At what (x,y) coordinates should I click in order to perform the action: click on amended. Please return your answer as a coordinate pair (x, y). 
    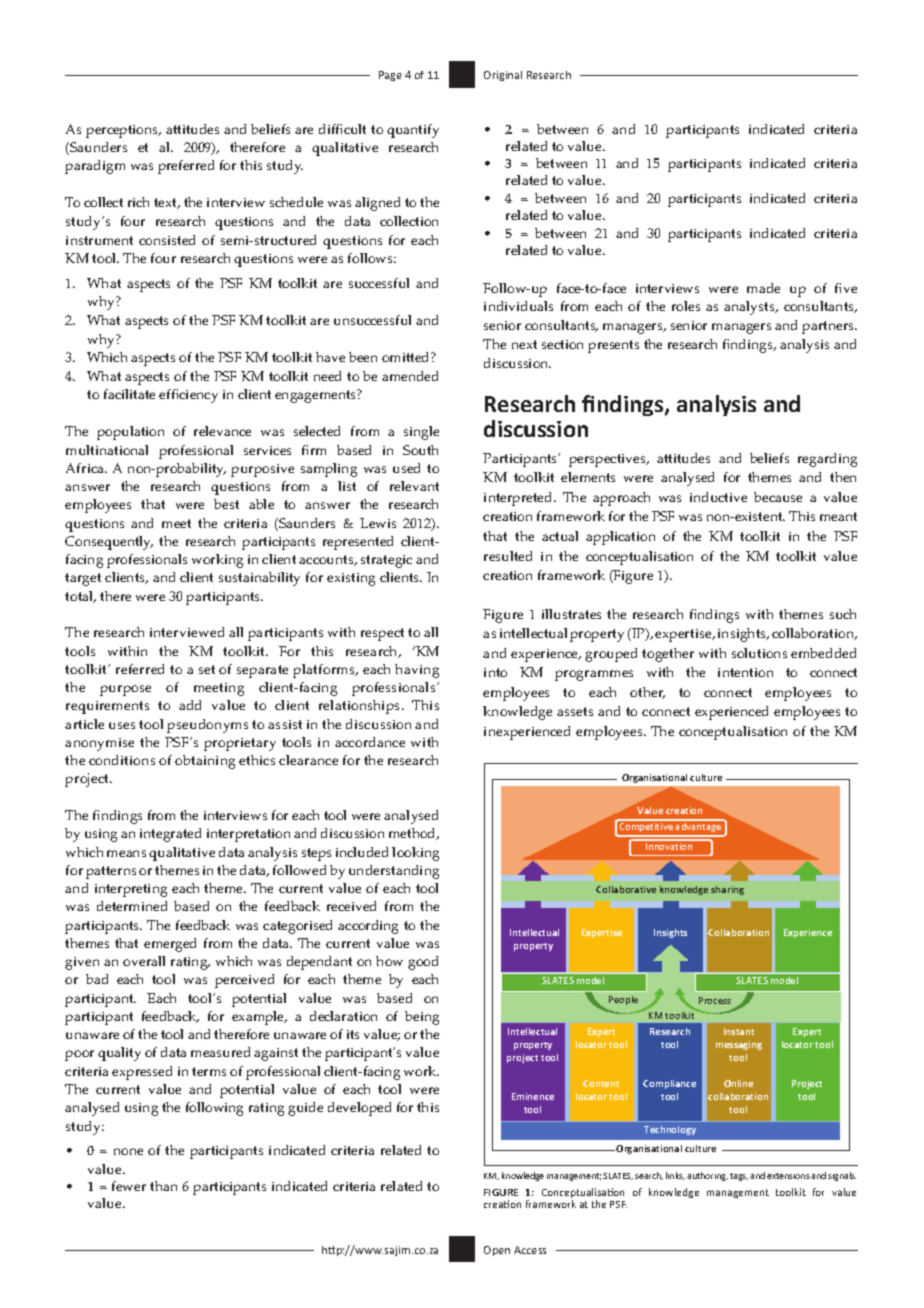
    Looking at the image, I should click on (410, 376).
